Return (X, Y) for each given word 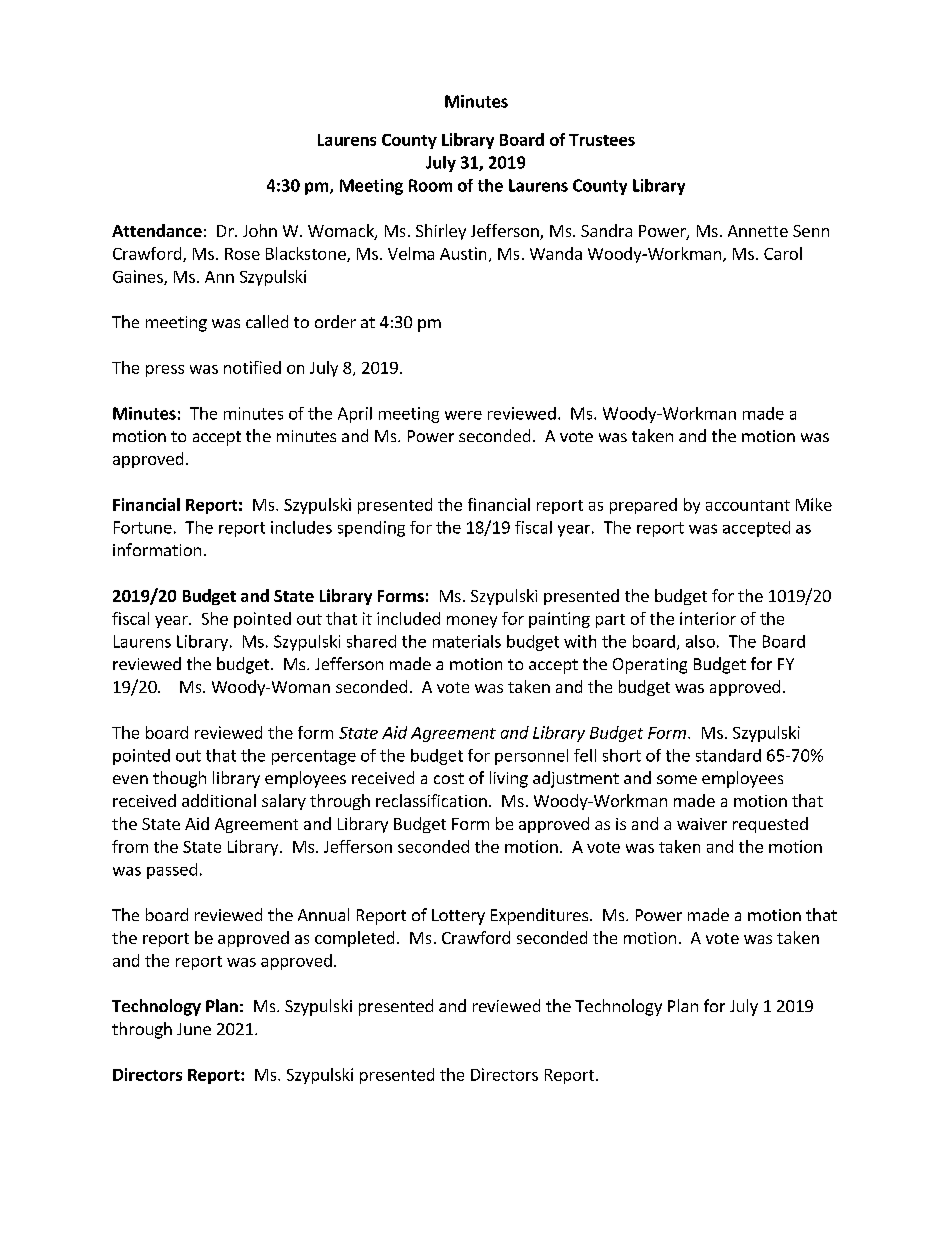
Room (430, 185)
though (179, 779)
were (463, 415)
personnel (531, 757)
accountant (748, 505)
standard (728, 755)
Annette (758, 231)
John (260, 230)
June (194, 1029)
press (165, 371)
